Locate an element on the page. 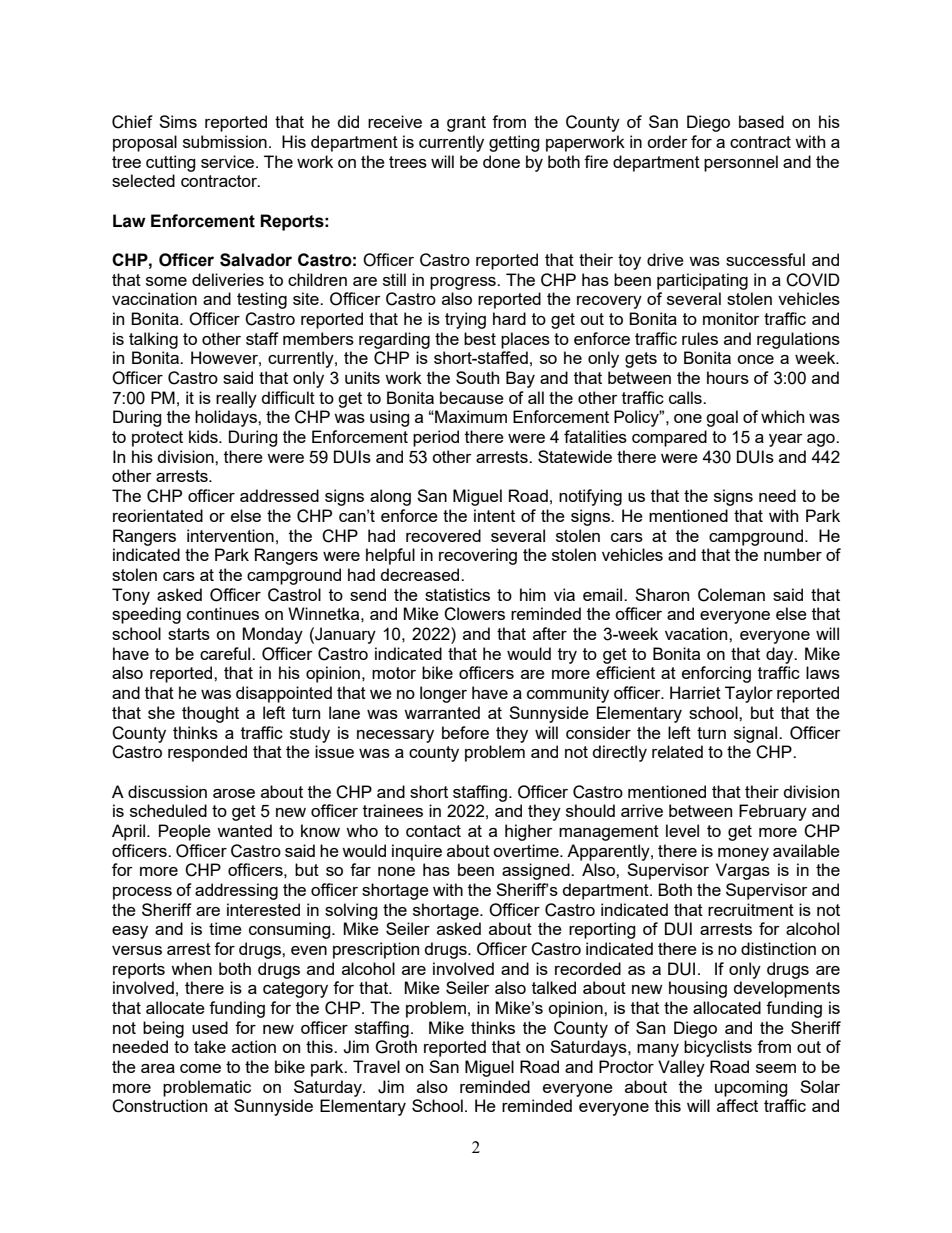  responded is located at coordinates (207, 753).
